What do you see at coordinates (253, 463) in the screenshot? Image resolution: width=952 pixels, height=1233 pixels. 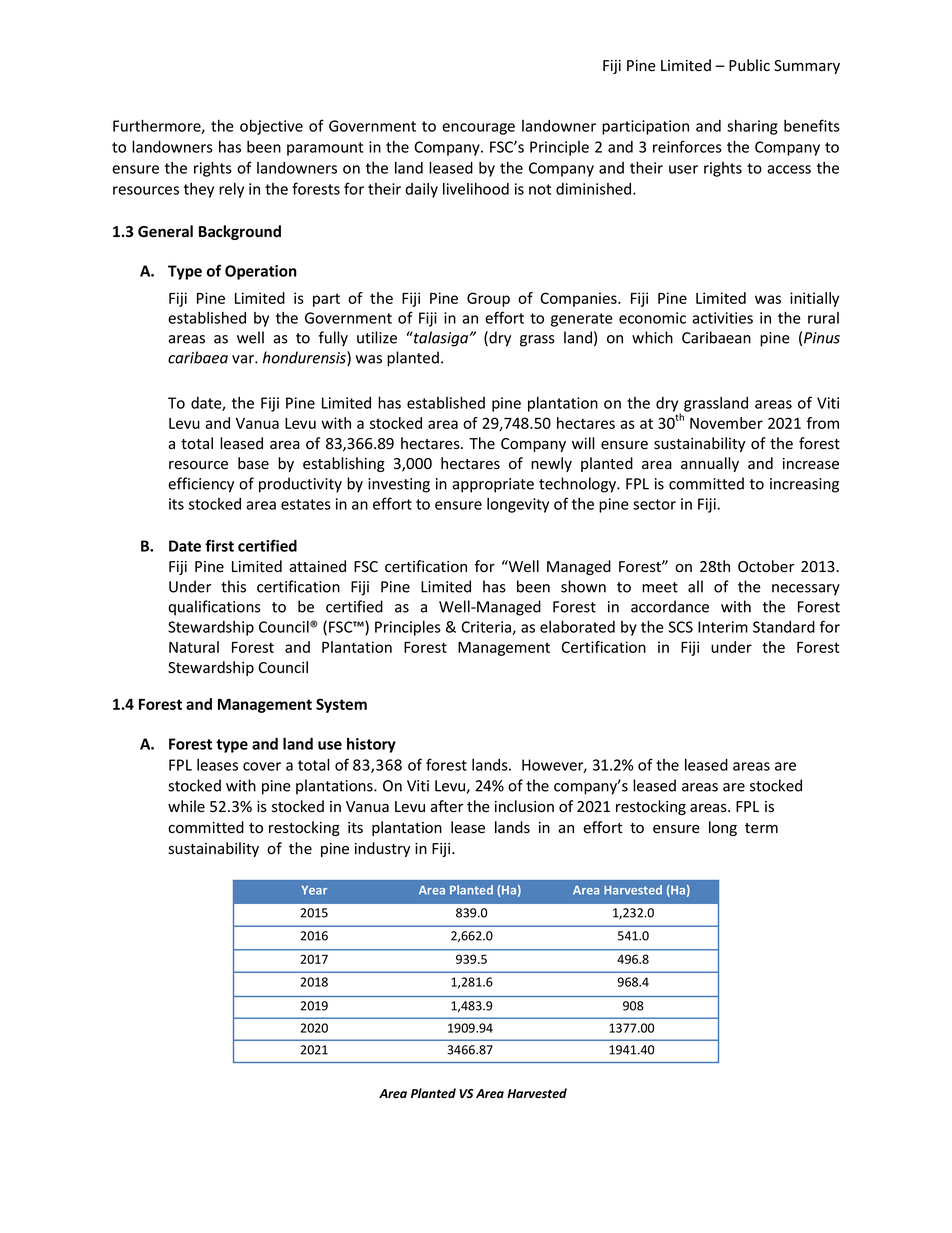 I see `base` at bounding box center [253, 463].
